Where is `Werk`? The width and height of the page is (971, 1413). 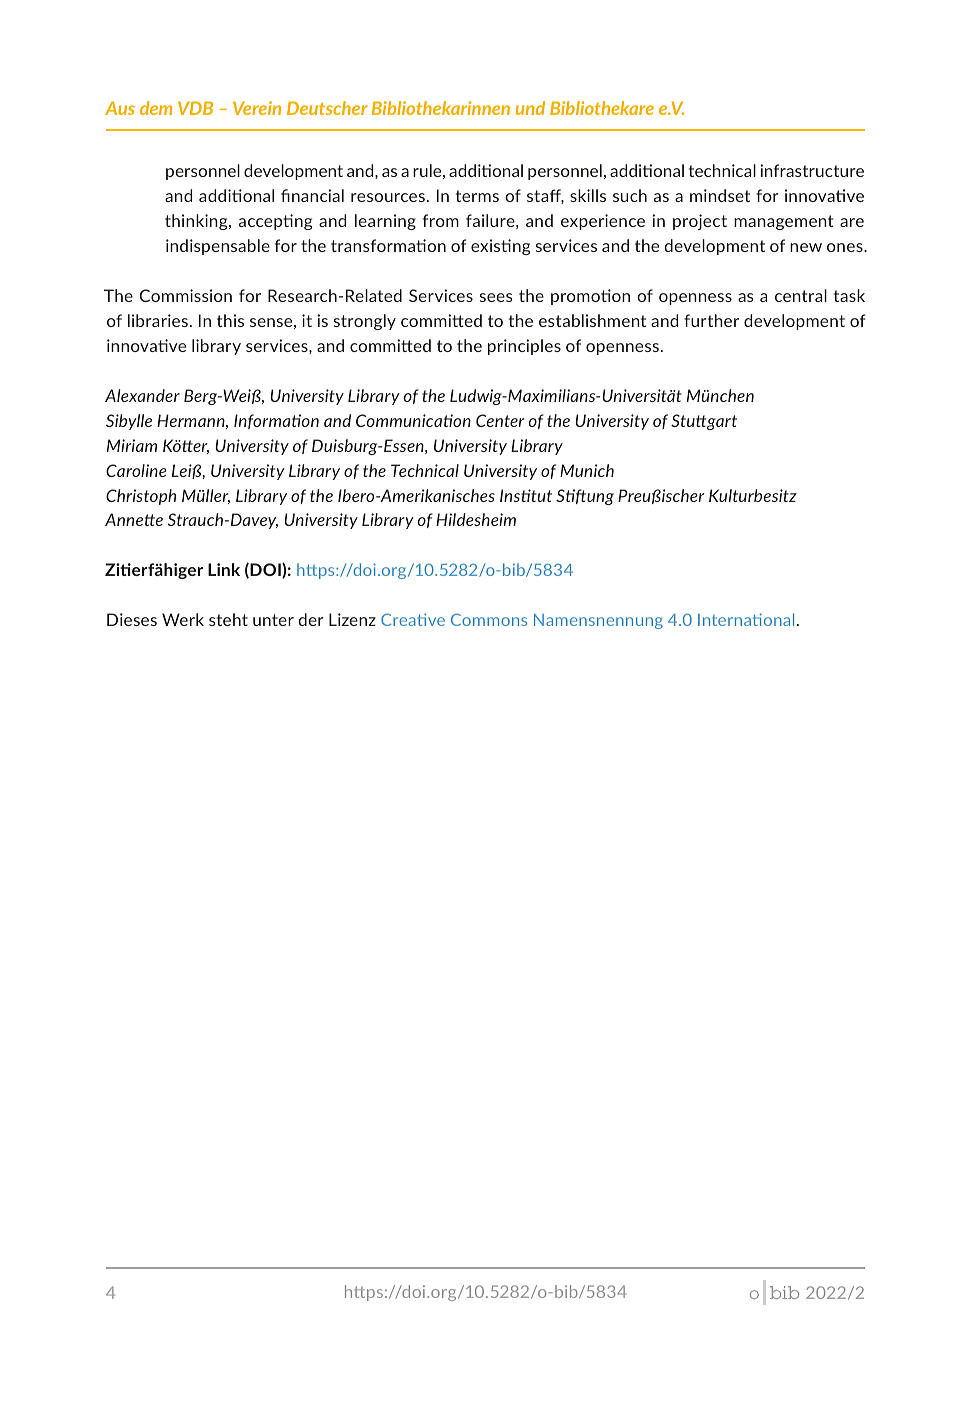 Werk is located at coordinates (183, 619).
